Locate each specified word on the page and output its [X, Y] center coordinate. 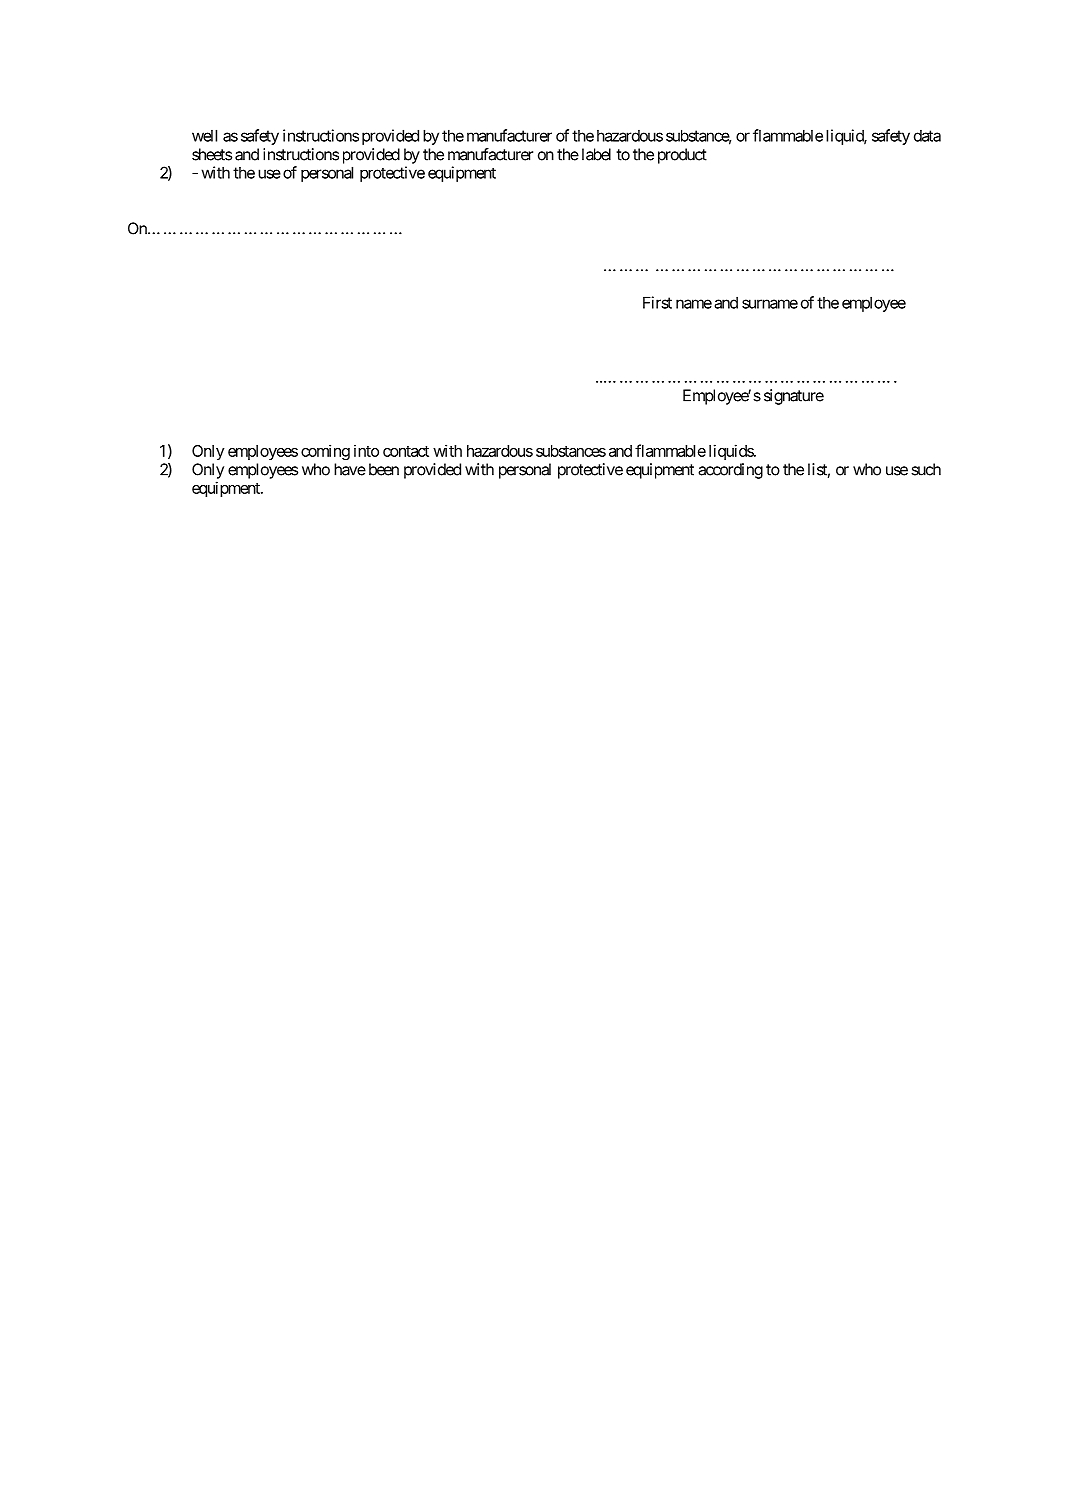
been [384, 469]
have [350, 469]
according [730, 471]
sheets [212, 154]
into [366, 451]
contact [406, 451]
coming [325, 452]
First [657, 302]
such [926, 469]
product [682, 156]
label [596, 154]
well [204, 135]
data [927, 136]
